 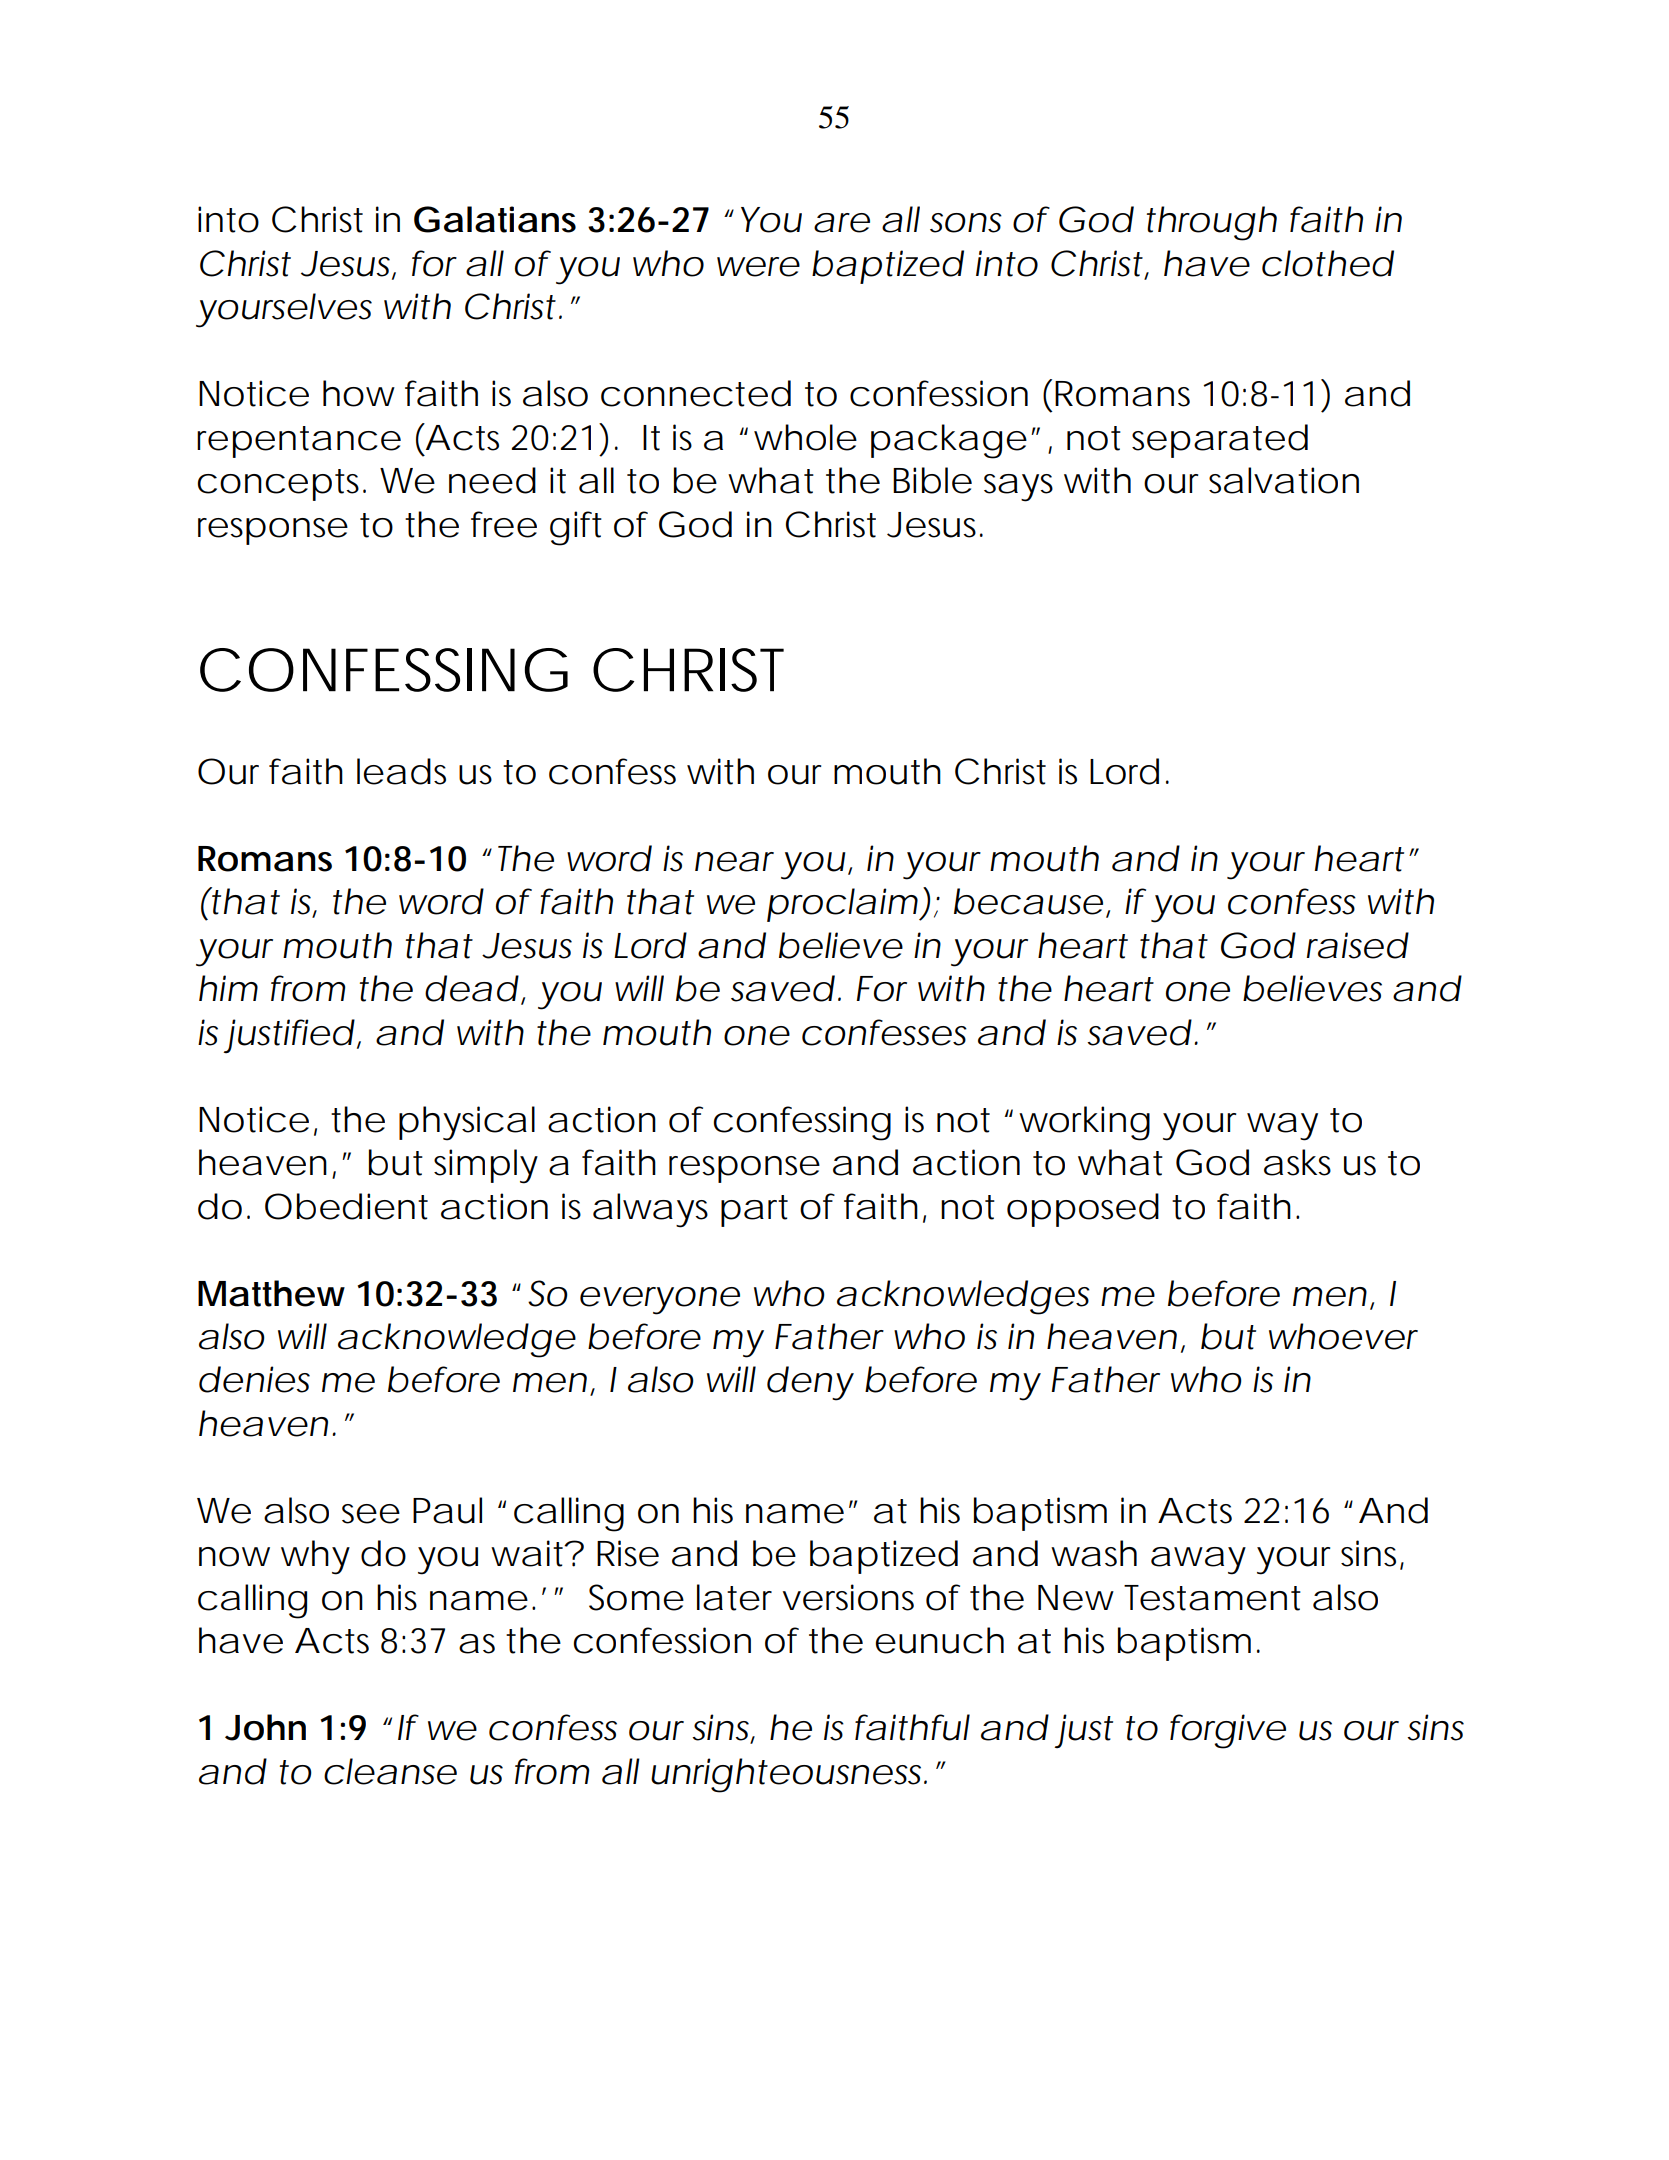 I want to click on him, so click(x=228, y=988).
